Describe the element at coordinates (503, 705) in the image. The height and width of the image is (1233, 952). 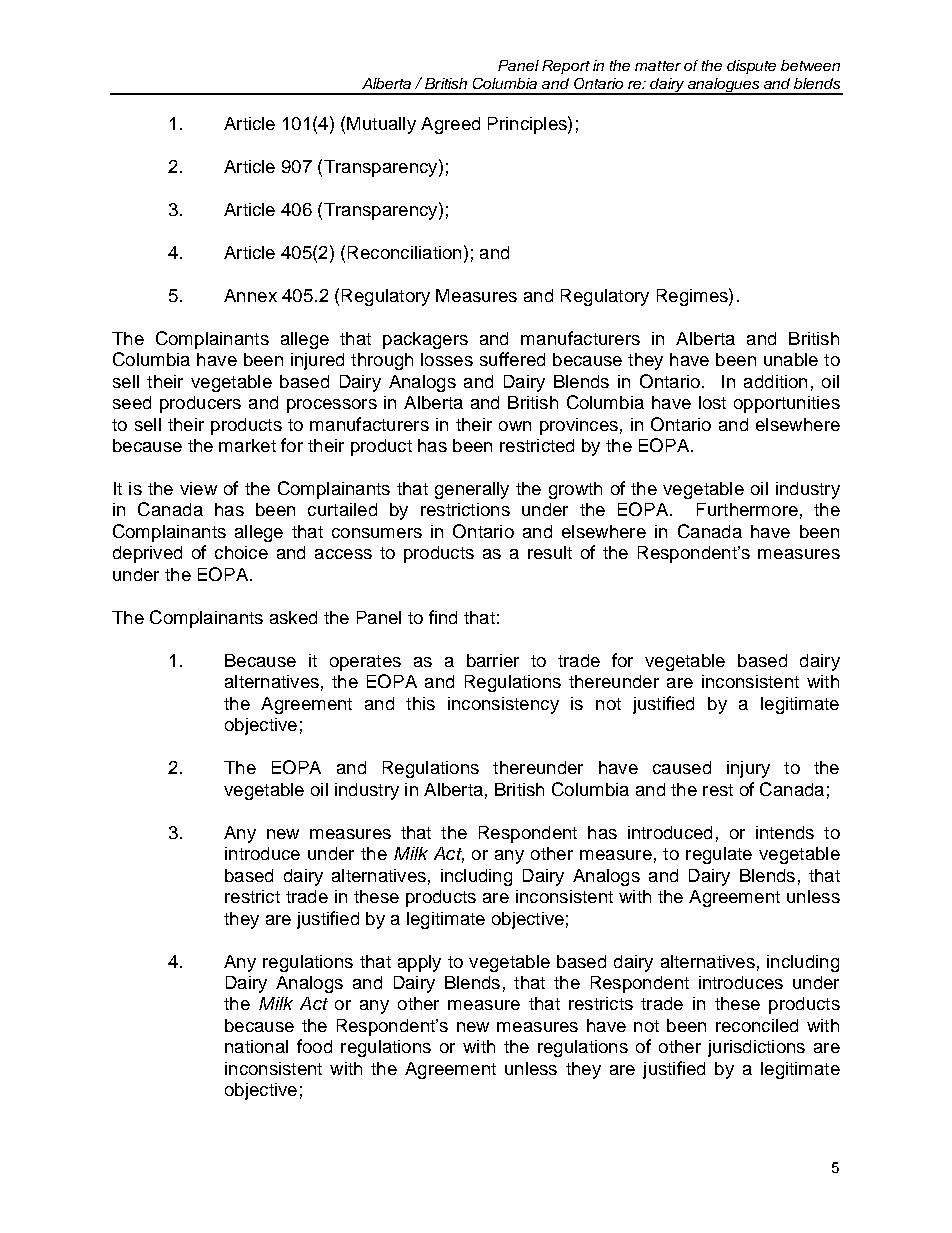
I see `inconsistency` at that location.
